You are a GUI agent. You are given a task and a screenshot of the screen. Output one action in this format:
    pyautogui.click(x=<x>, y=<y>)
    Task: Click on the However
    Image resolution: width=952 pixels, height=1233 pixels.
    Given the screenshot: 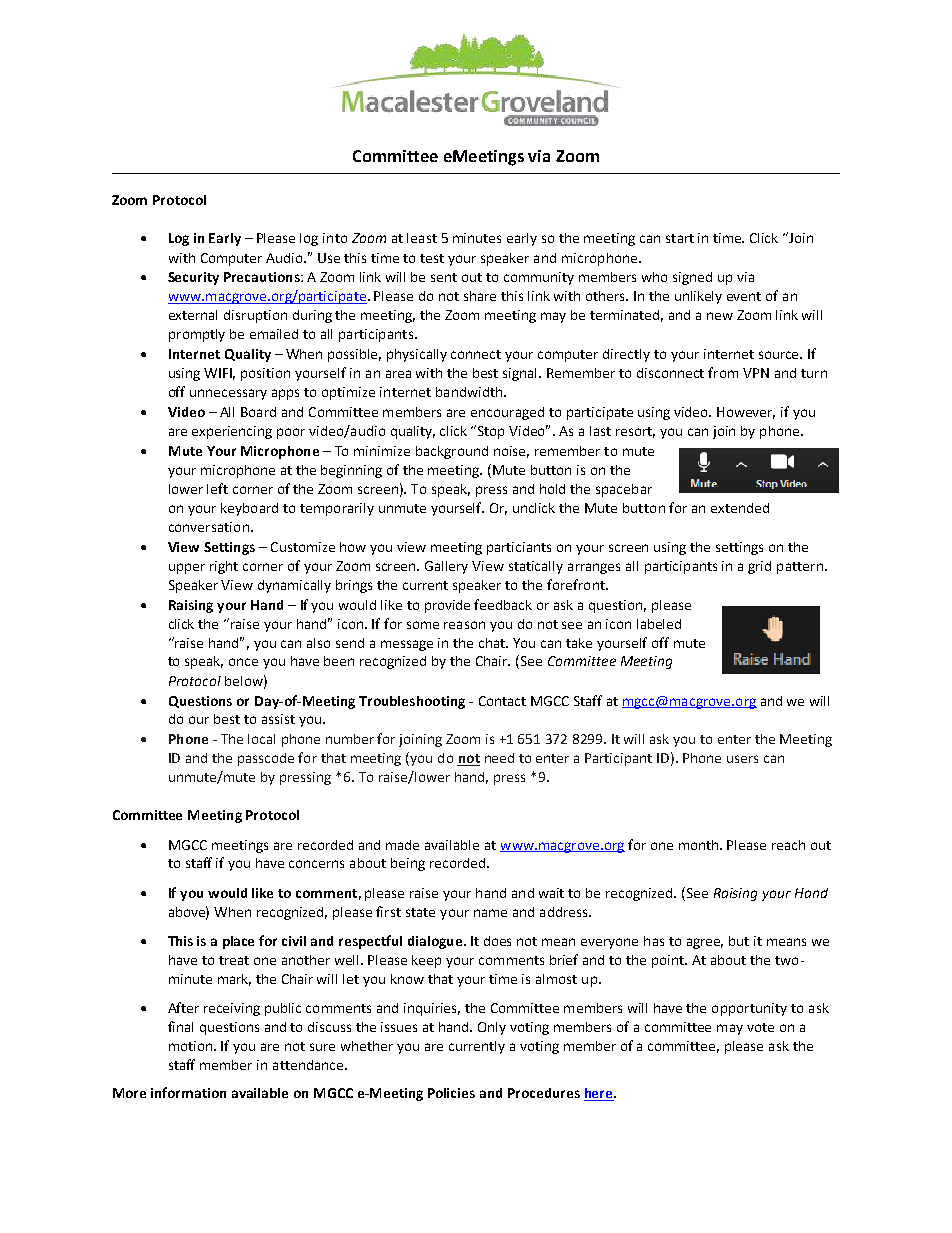 What is the action you would take?
    pyautogui.click(x=746, y=413)
